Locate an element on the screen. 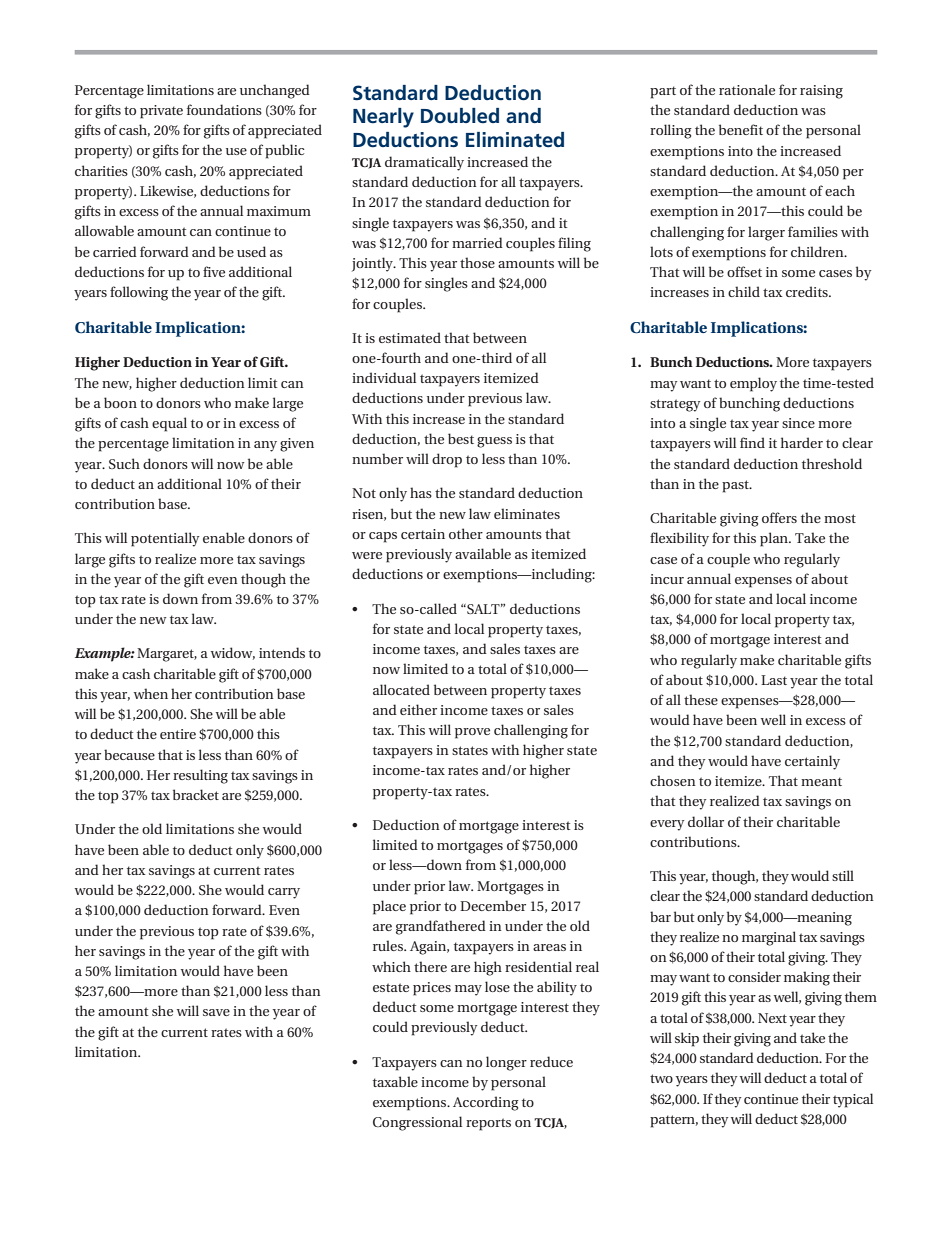 Image resolution: width=952 pixels, height=1233 pixels. typical is located at coordinates (853, 1100).
